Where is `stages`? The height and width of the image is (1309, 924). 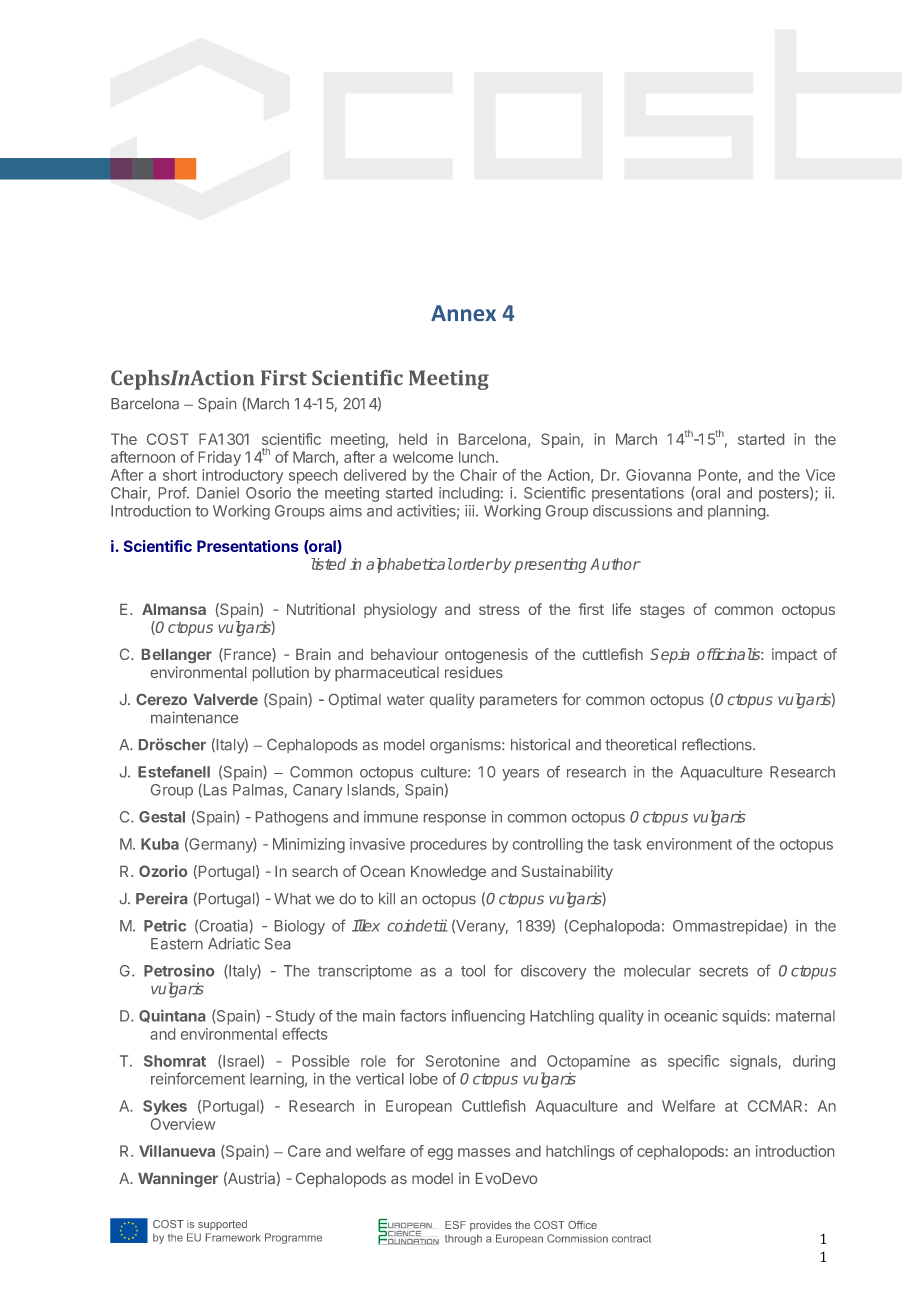 stages is located at coordinates (662, 611).
